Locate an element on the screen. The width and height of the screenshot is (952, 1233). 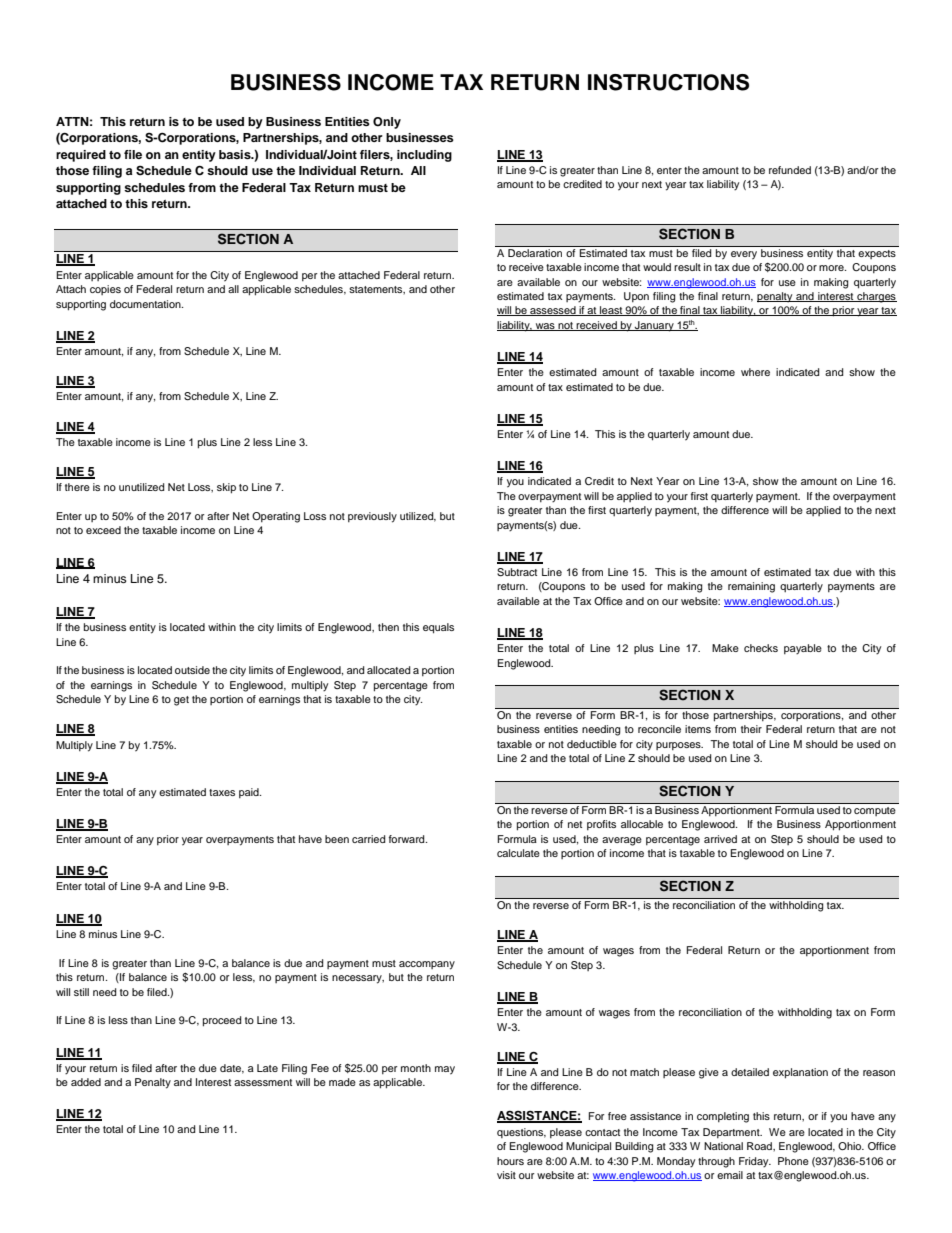
added is located at coordinates (86, 1082).
